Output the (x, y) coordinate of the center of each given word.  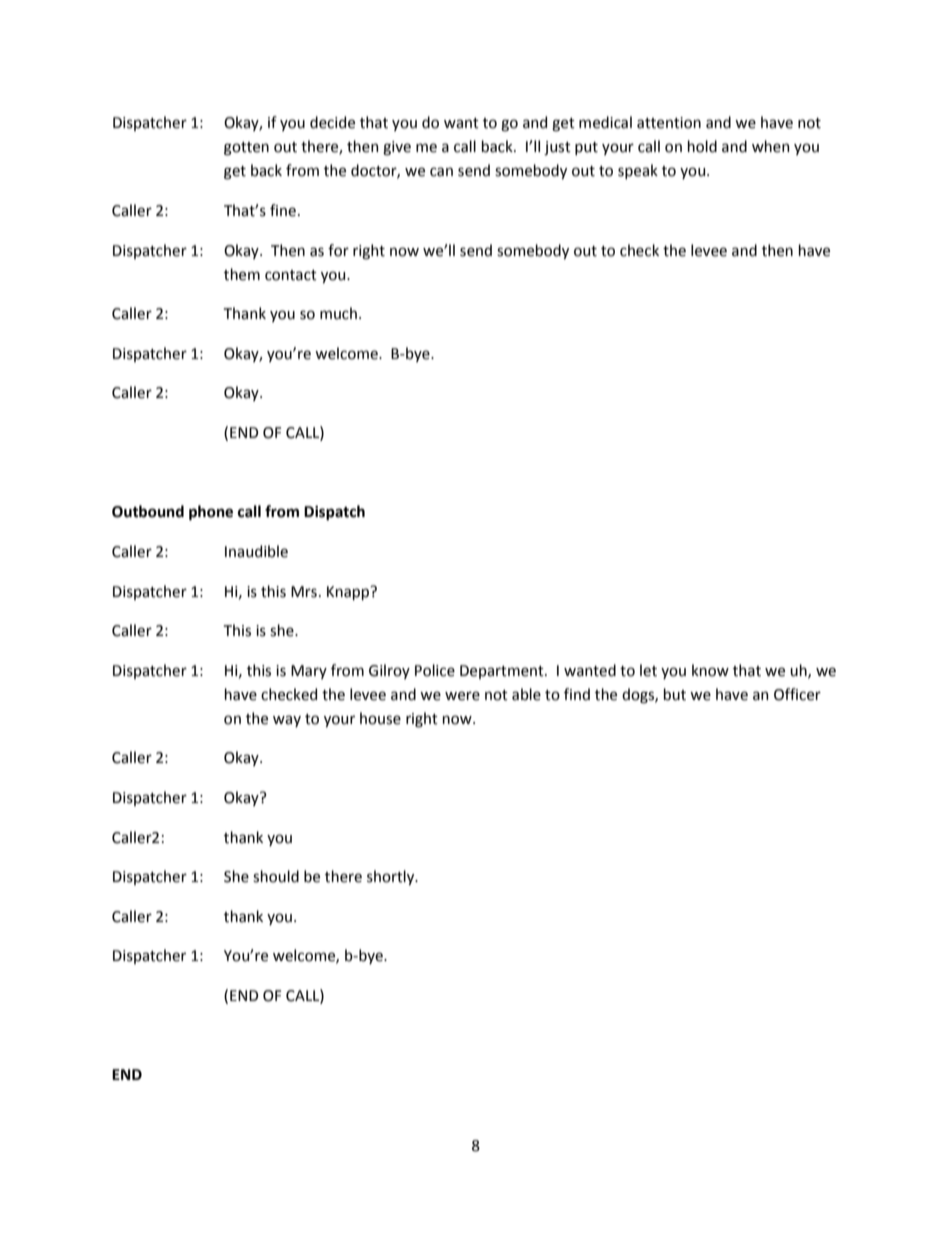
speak (638, 171)
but (675, 694)
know (710, 670)
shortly (392, 877)
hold (702, 146)
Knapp (349, 593)
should (276, 876)
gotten (246, 149)
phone (211, 513)
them (242, 274)
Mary (309, 672)
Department (503, 672)
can (441, 172)
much (338, 313)
